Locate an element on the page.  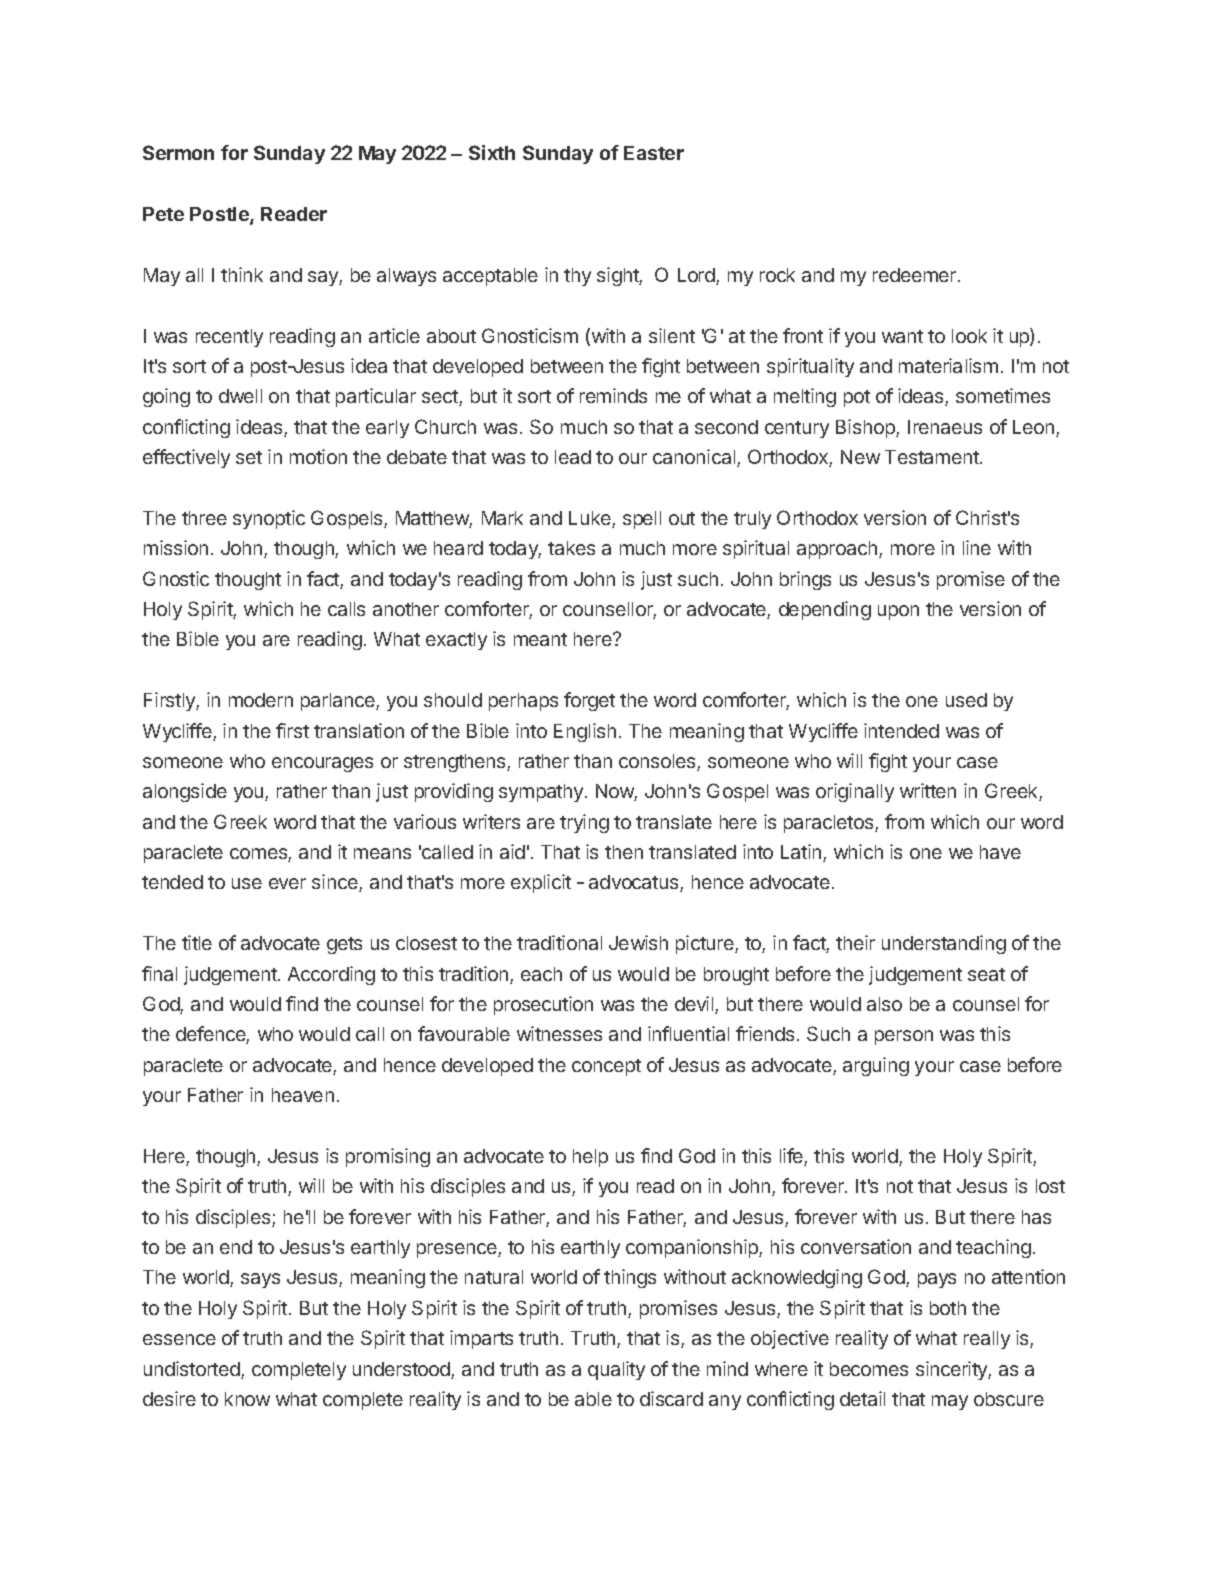
understanding is located at coordinates (944, 944).
